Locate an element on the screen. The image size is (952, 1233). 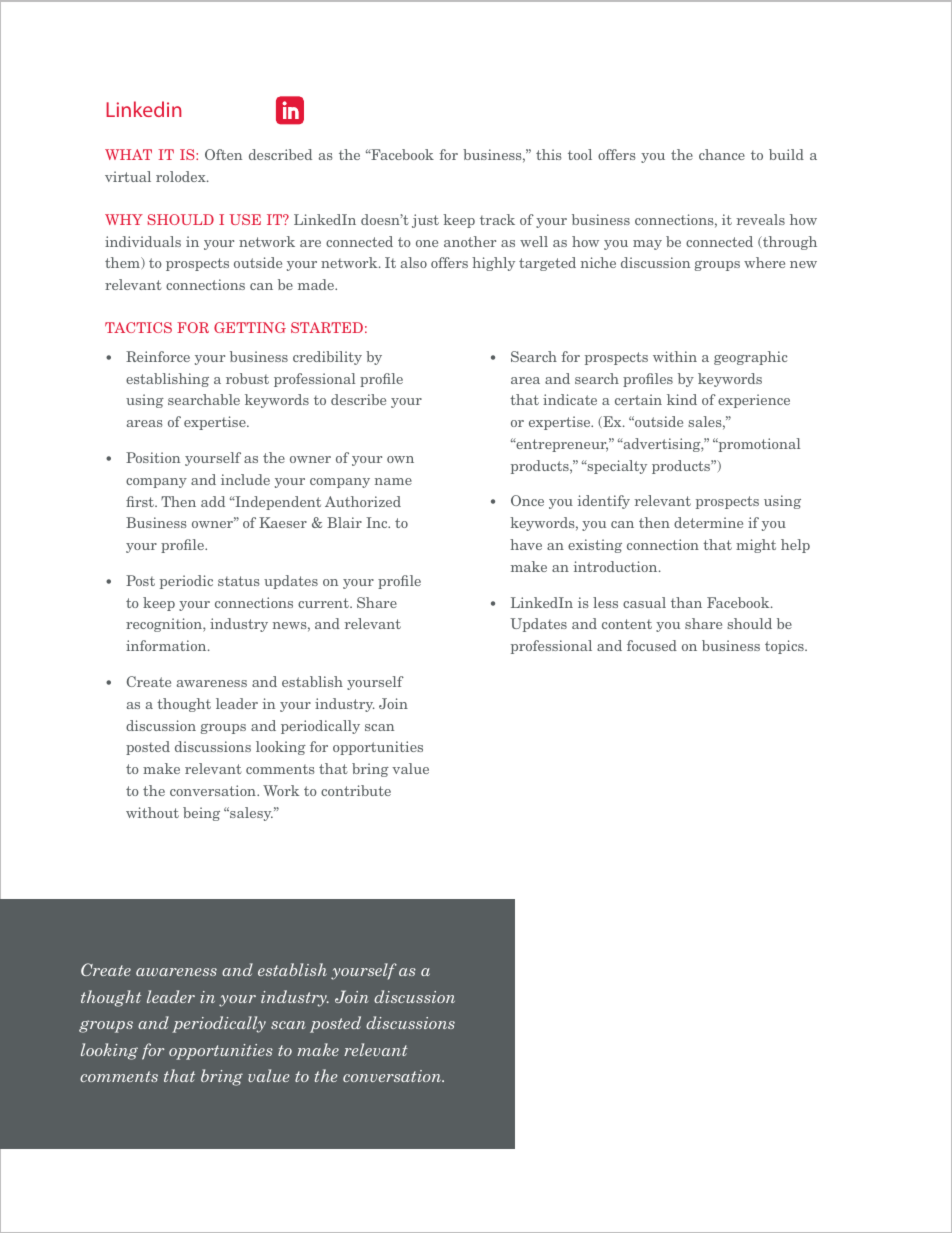
being is located at coordinates (201, 814).
